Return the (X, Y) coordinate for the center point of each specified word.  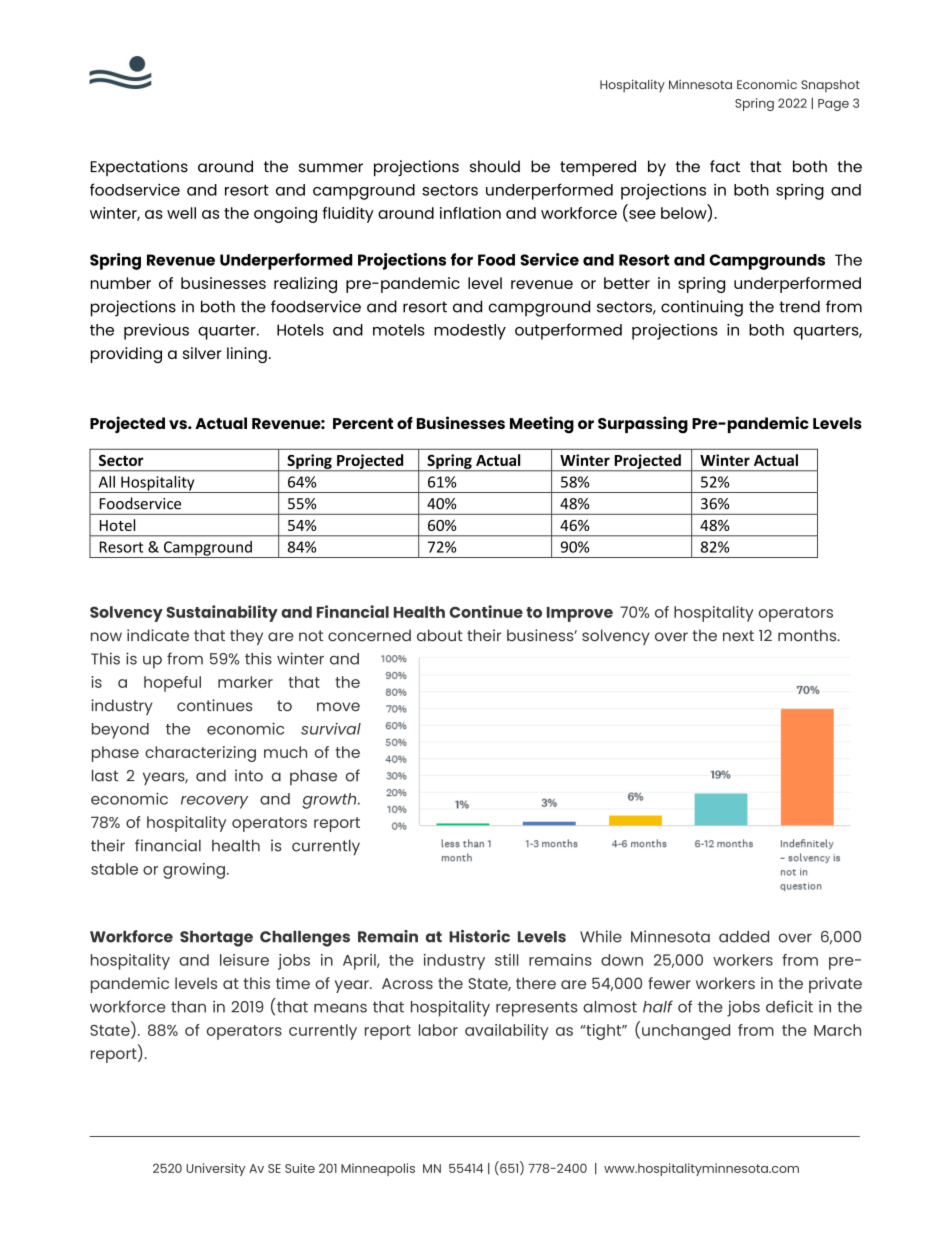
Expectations (139, 168)
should (495, 166)
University (215, 1169)
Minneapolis (378, 1169)
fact (725, 166)
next (738, 636)
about (440, 635)
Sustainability (222, 613)
